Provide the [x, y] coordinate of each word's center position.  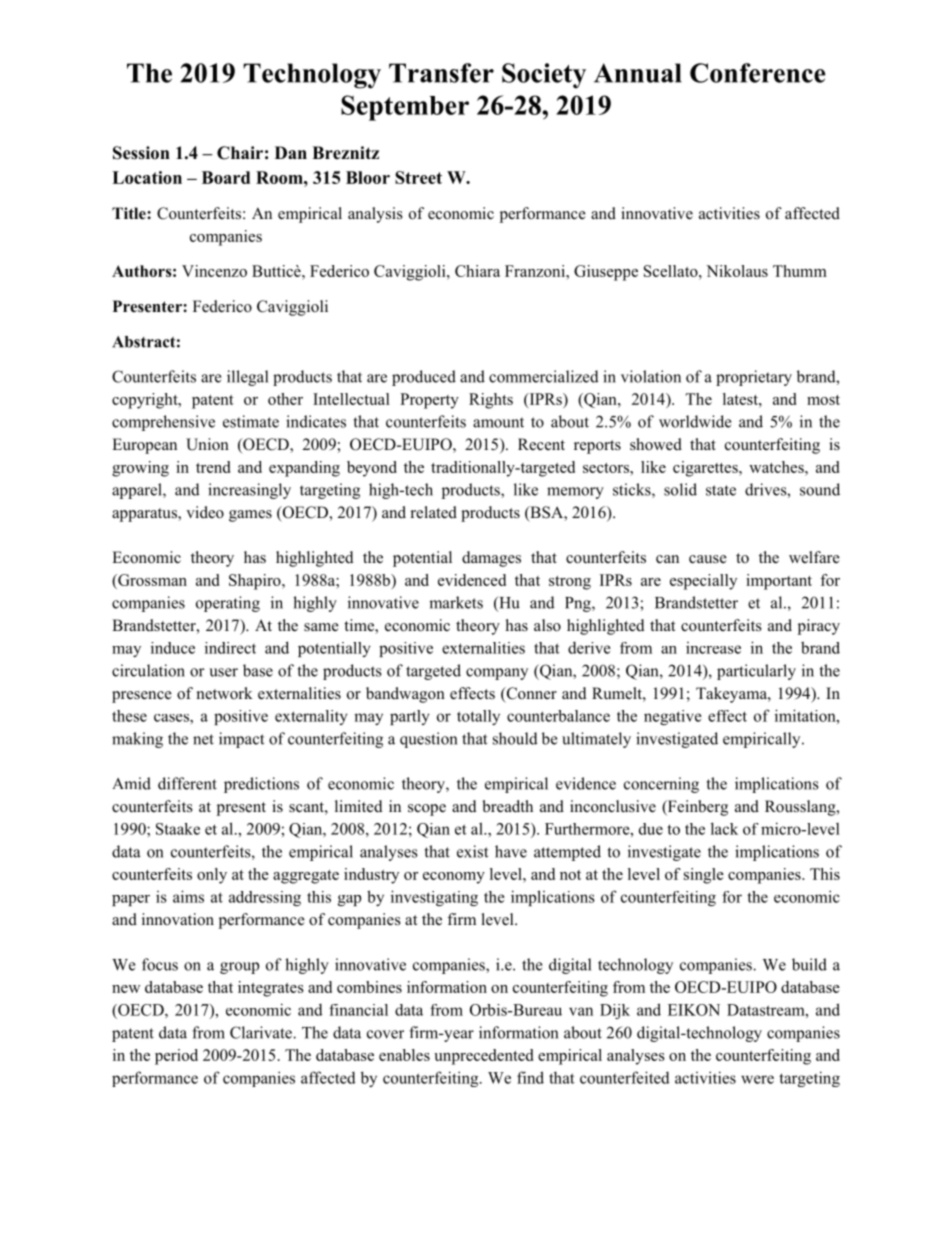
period [176, 1057]
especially [703, 582]
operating [228, 604]
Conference [757, 73]
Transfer [441, 73]
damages [491, 559]
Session [141, 153]
